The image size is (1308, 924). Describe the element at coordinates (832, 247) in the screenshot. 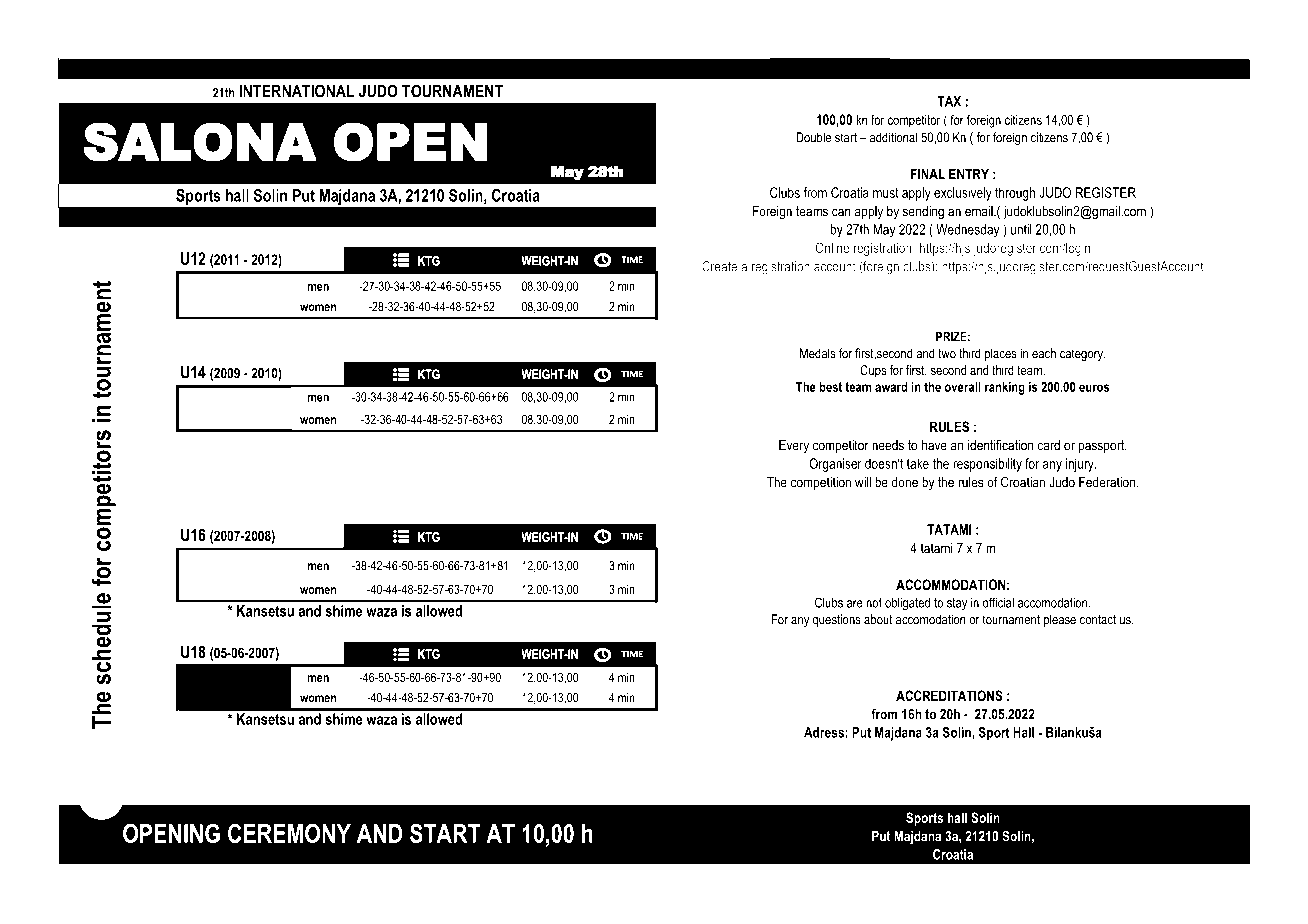

I see `Online` at that location.
